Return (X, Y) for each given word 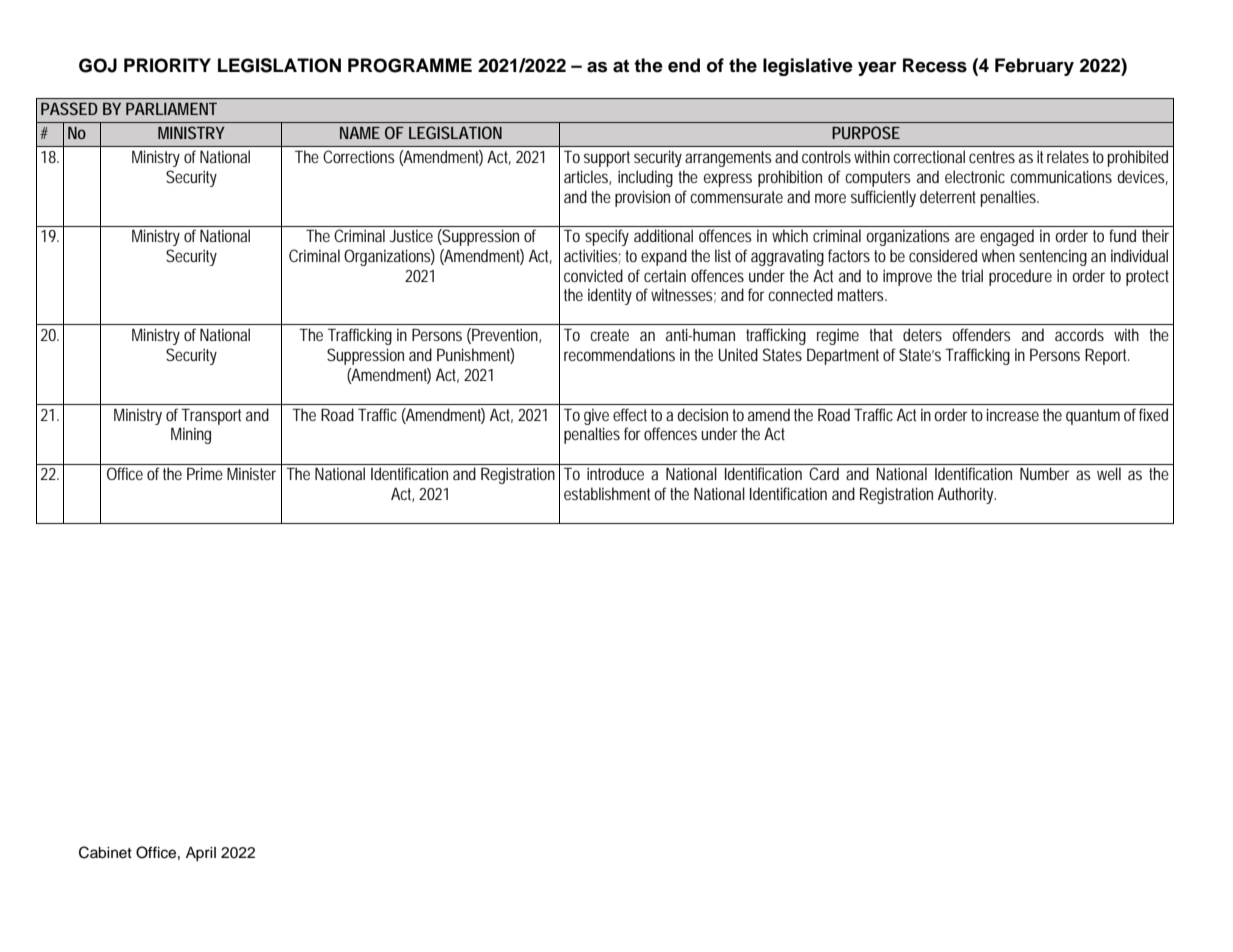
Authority (967, 495)
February (1034, 67)
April (201, 854)
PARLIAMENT (171, 109)
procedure (1020, 277)
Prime (205, 473)
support (607, 159)
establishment (609, 493)
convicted (593, 275)
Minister (251, 473)
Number (1045, 473)
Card (824, 473)
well (1109, 473)
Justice (411, 235)
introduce (615, 473)
